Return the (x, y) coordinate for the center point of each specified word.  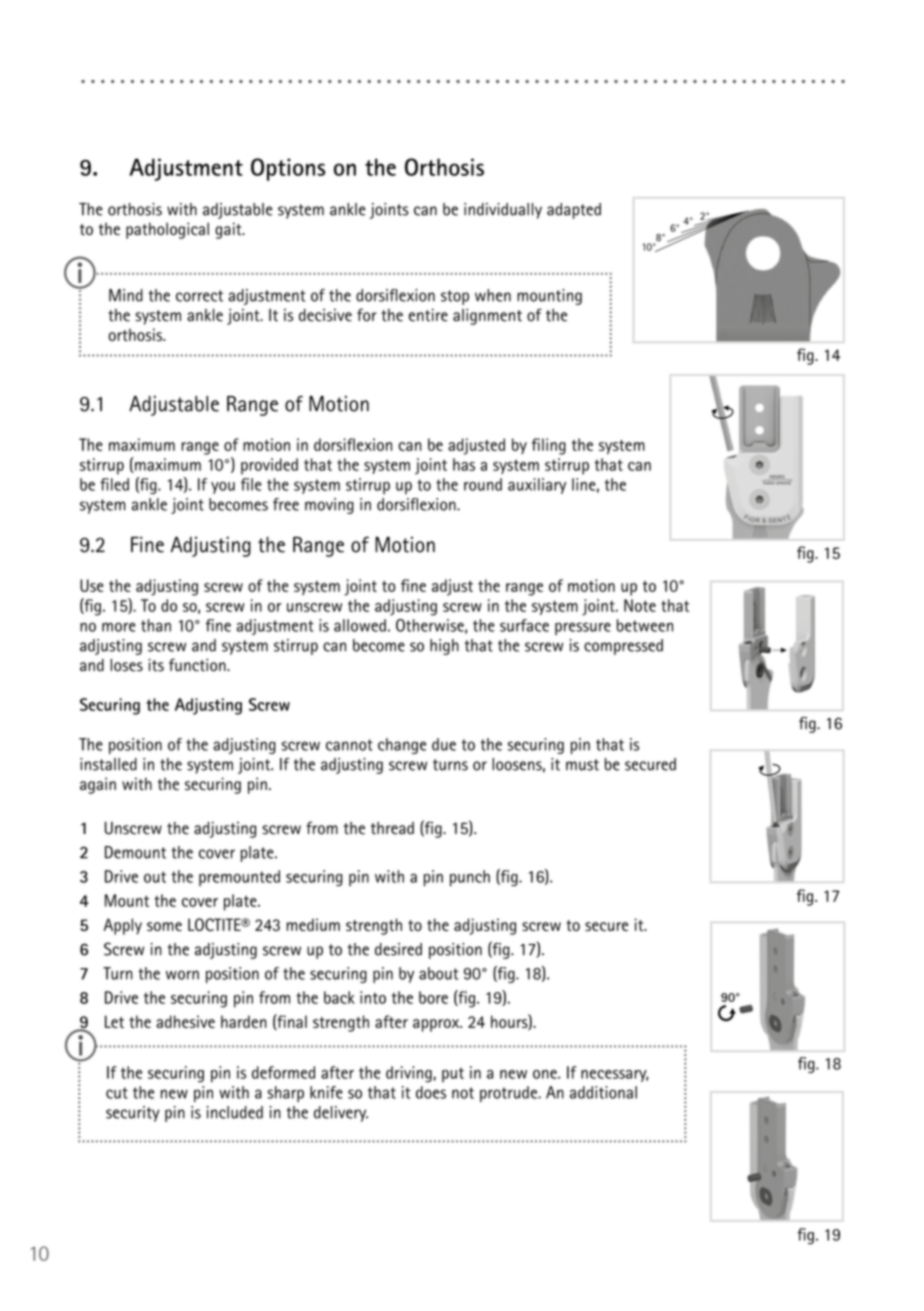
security (133, 1114)
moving (329, 506)
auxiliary (537, 486)
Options (288, 169)
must (582, 765)
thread (392, 828)
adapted (574, 211)
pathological (167, 230)
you (223, 488)
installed (108, 764)
